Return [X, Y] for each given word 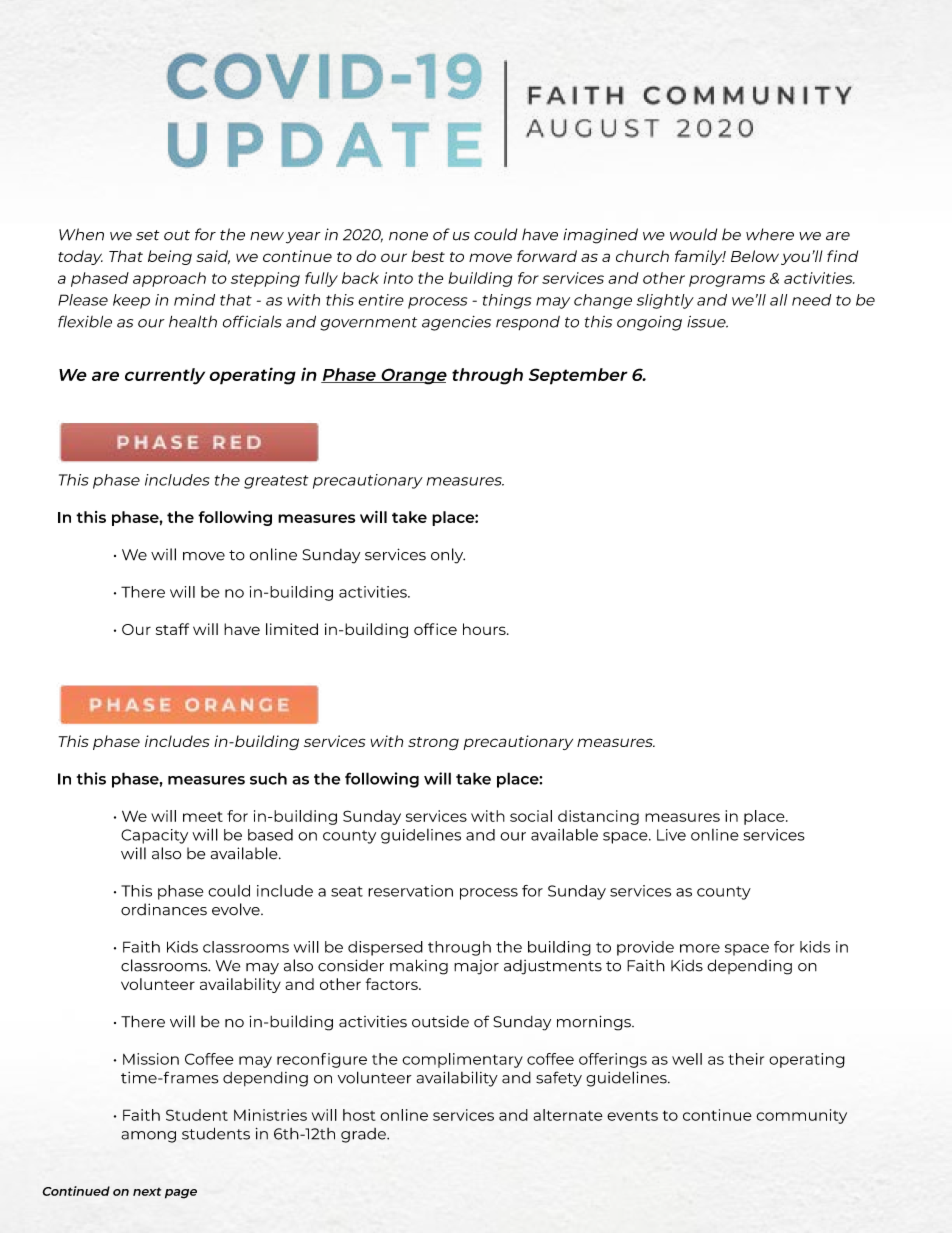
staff [172, 629]
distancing [598, 817]
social [531, 816]
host [359, 1115]
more [700, 948]
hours [485, 629]
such [268, 778]
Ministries [270, 1115]
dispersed [385, 948]
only [448, 556]
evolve [237, 909]
